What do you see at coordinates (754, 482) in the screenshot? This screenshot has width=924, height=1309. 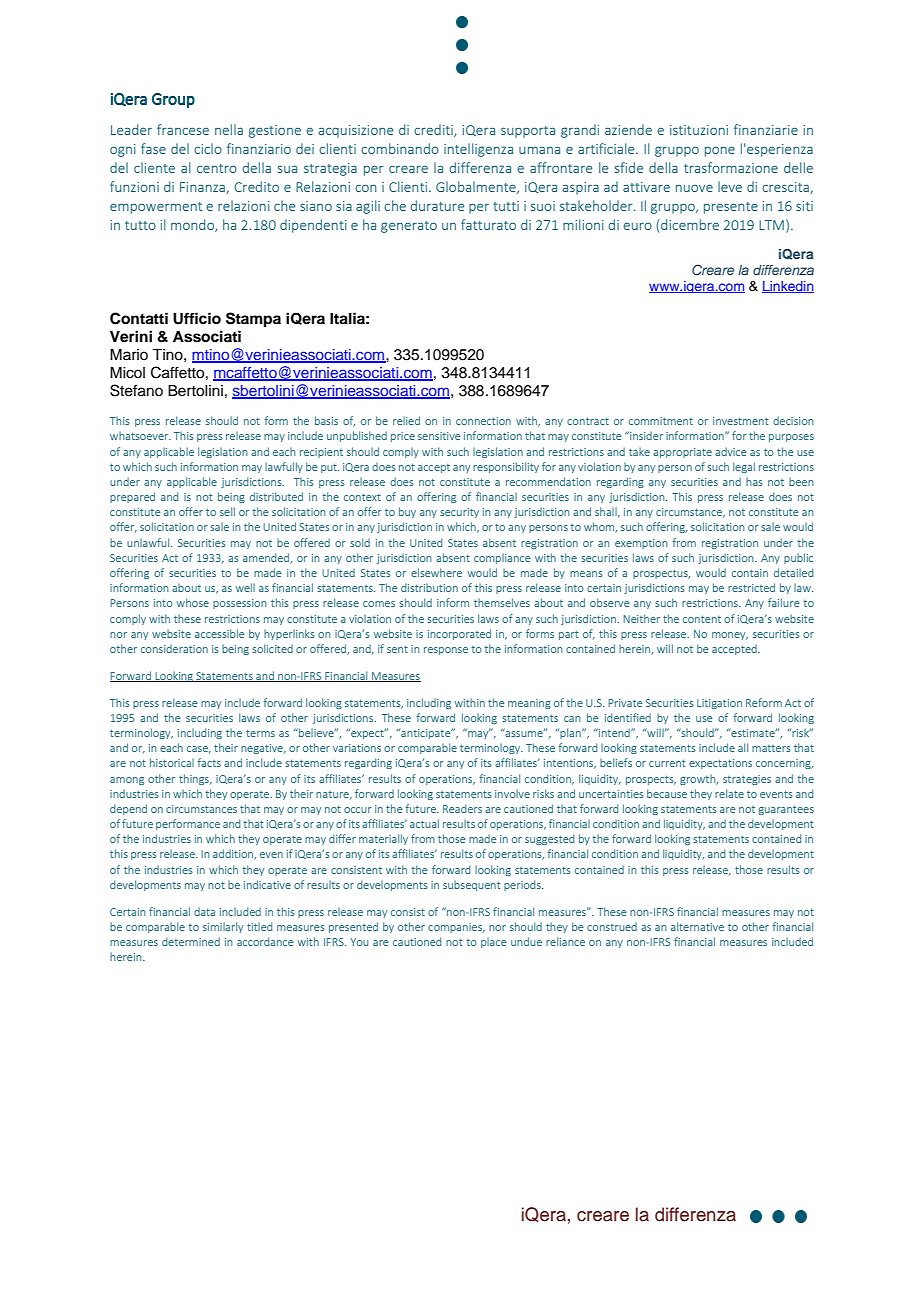 I see `has` at bounding box center [754, 482].
